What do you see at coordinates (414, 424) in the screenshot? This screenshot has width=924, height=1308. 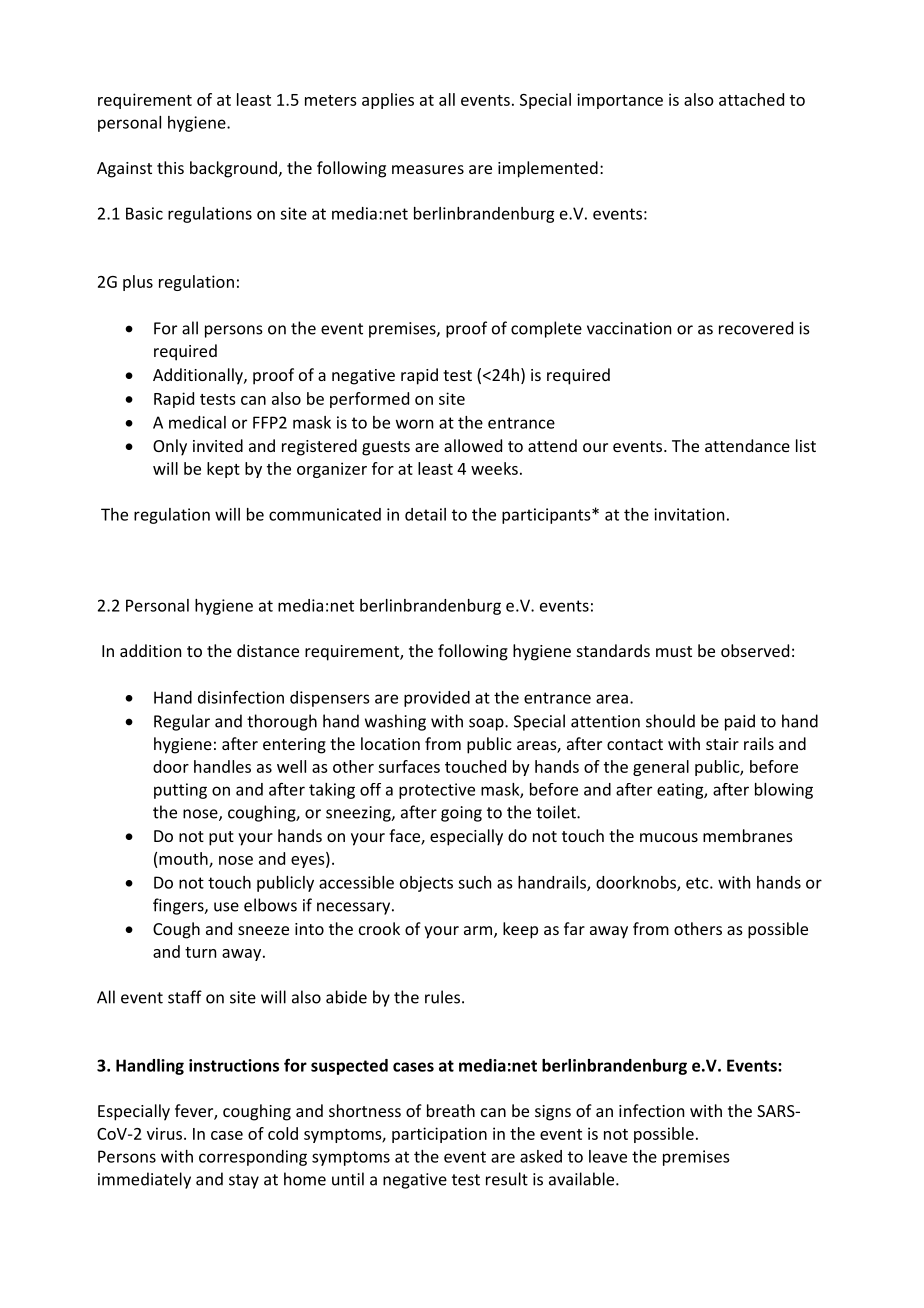 I see `worn` at bounding box center [414, 424].
